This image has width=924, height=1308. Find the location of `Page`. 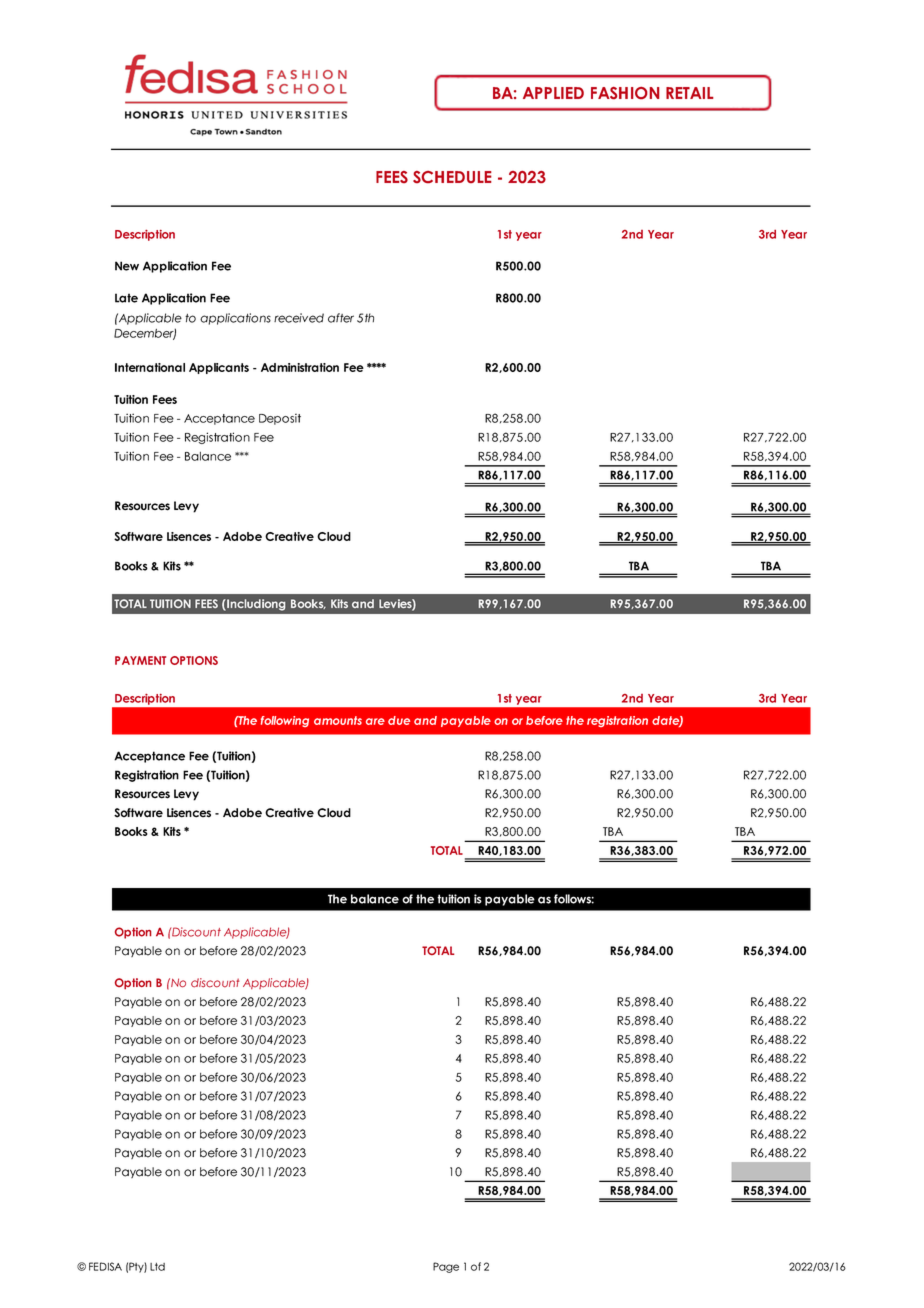

Page is located at coordinates (446, 1267).
